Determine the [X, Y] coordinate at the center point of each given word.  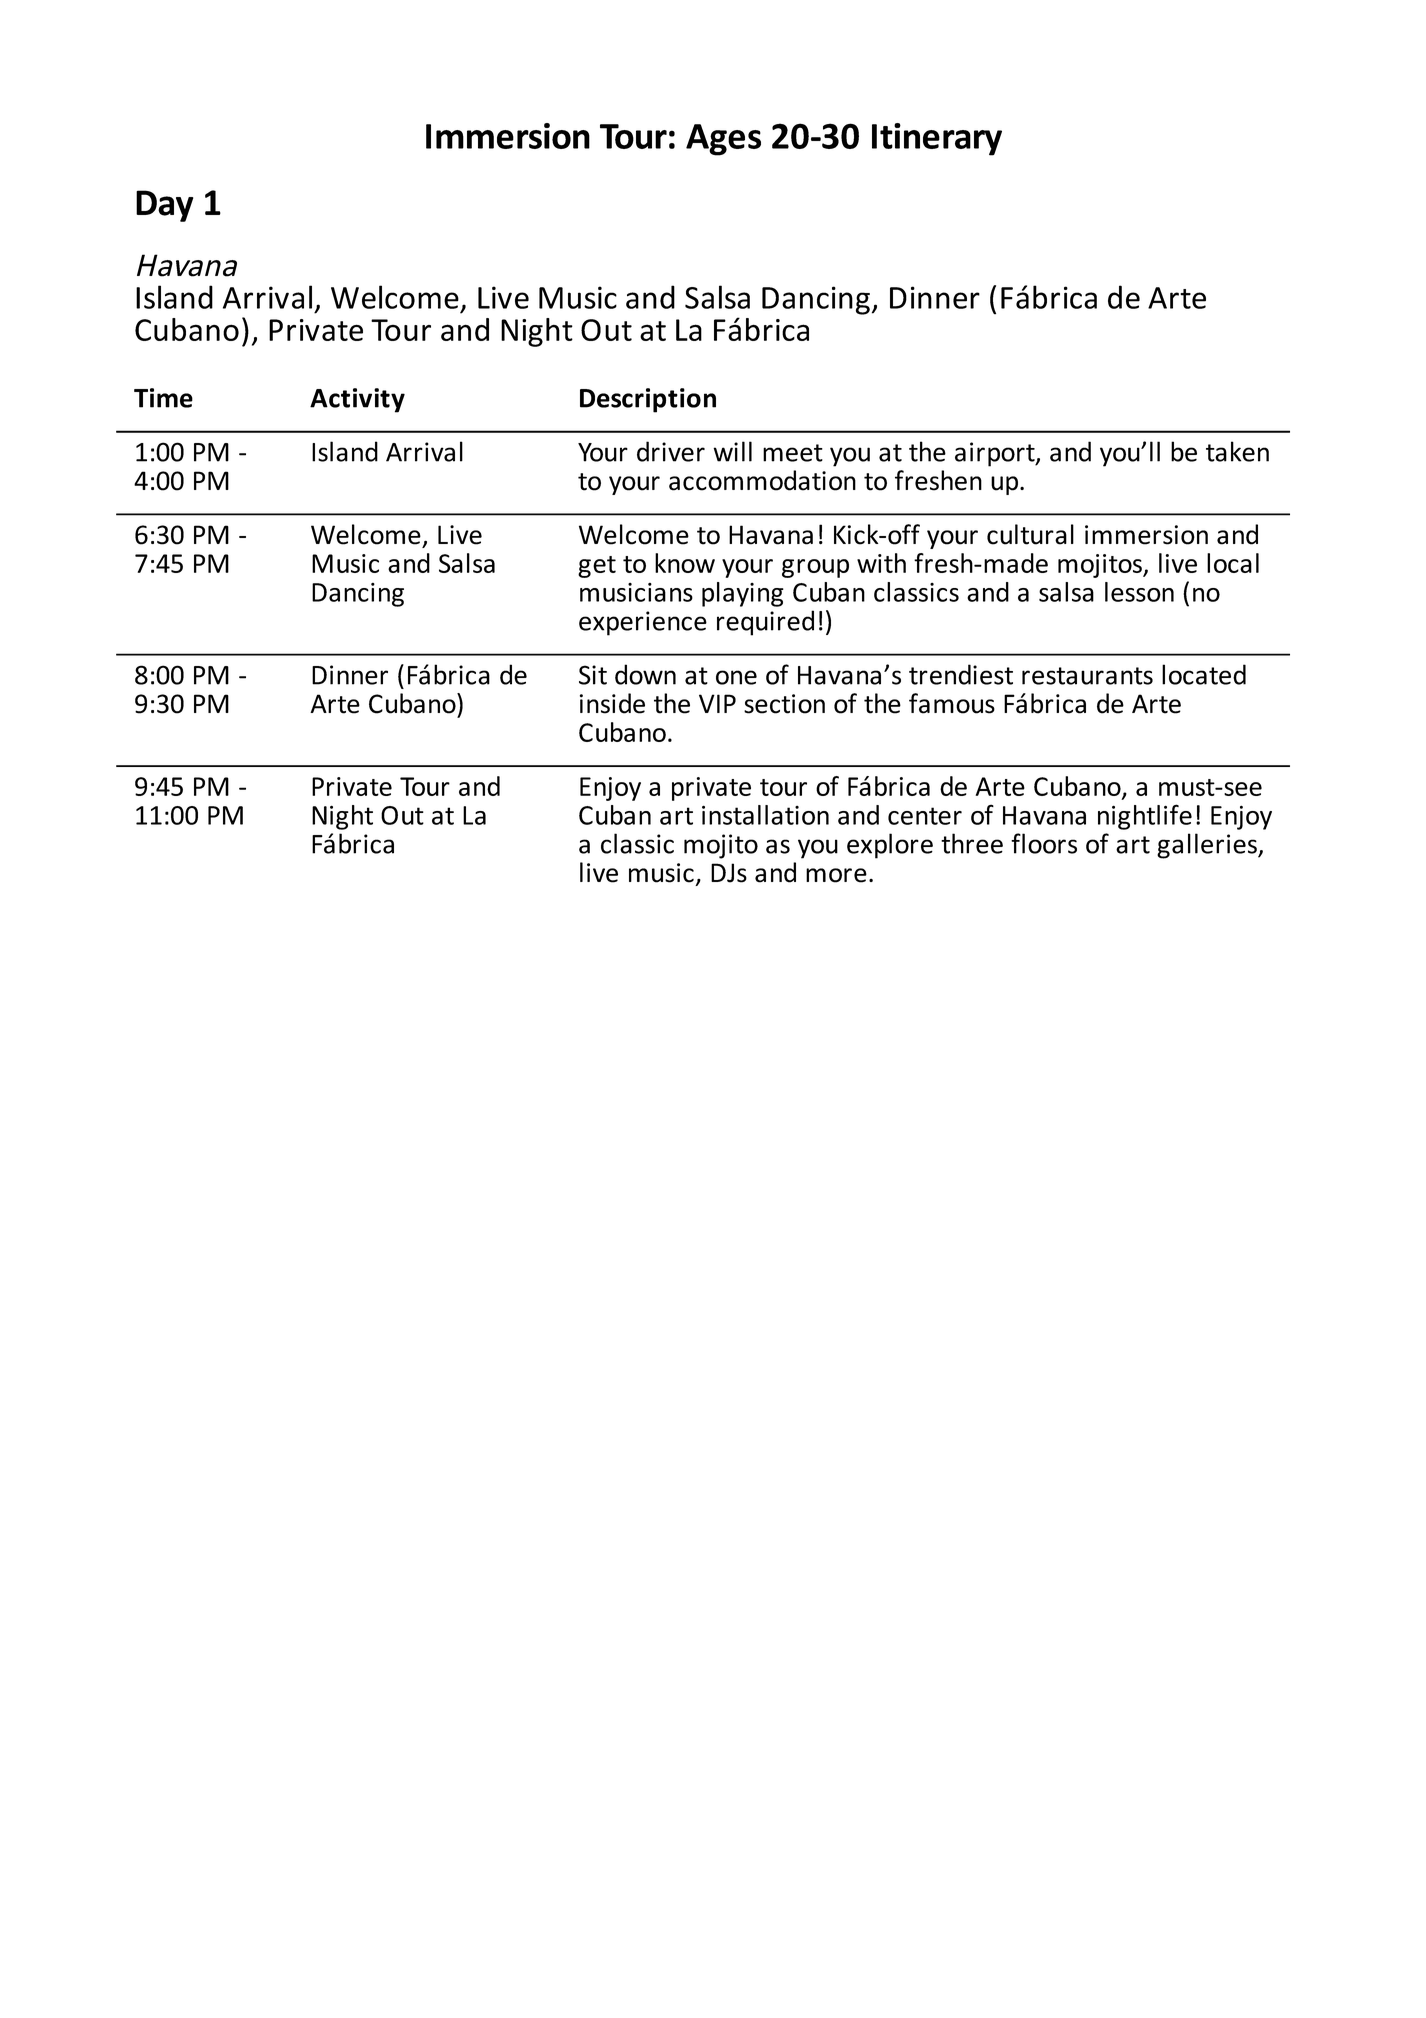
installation [765, 815]
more [836, 875]
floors [1044, 843]
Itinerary [937, 139]
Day [164, 206]
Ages [723, 140]
